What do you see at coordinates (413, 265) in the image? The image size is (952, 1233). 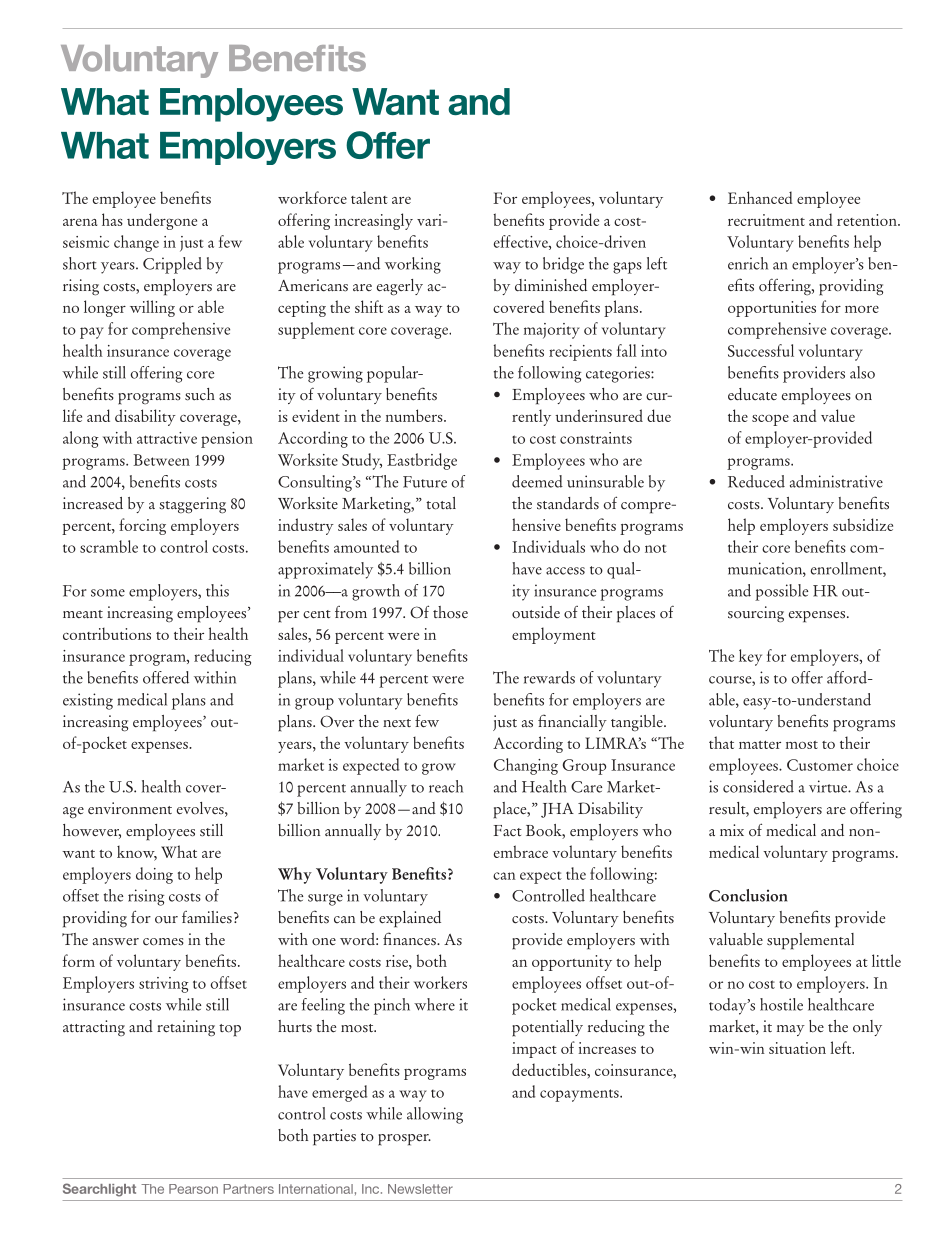 I see `working` at bounding box center [413, 265].
